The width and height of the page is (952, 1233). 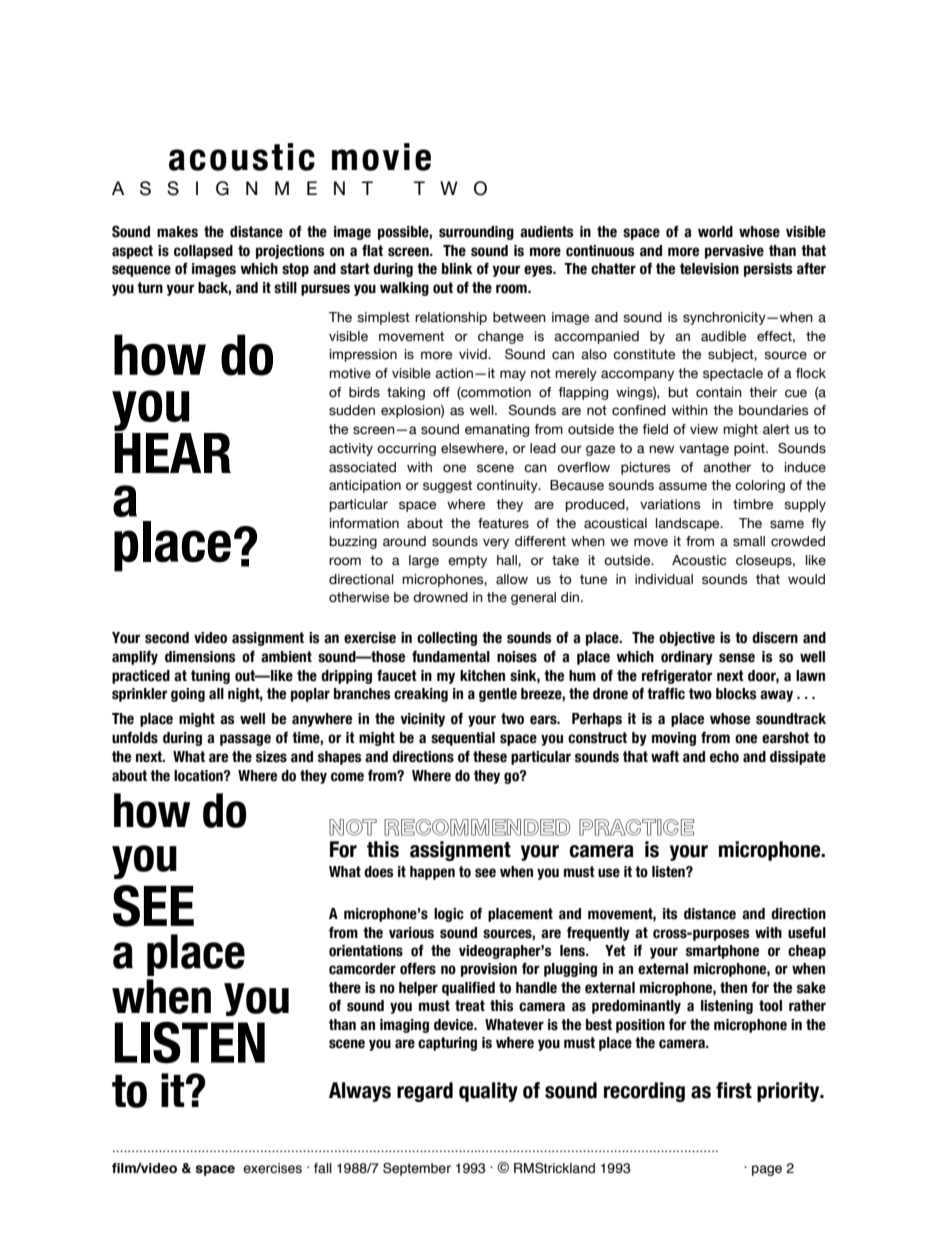 What do you see at coordinates (177, 232) in the page?
I see `makes` at bounding box center [177, 232].
